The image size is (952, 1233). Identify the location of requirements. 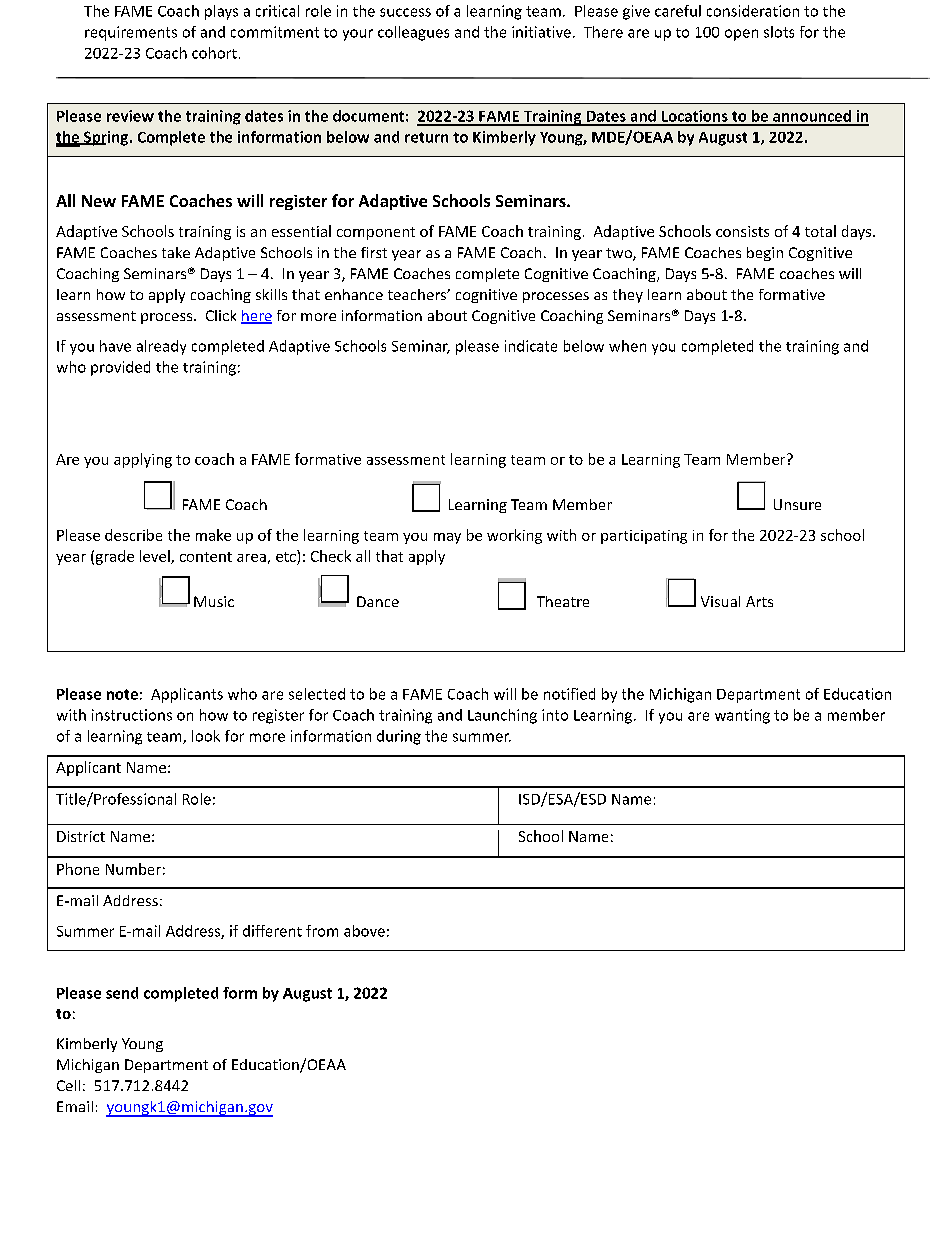
(131, 33).
